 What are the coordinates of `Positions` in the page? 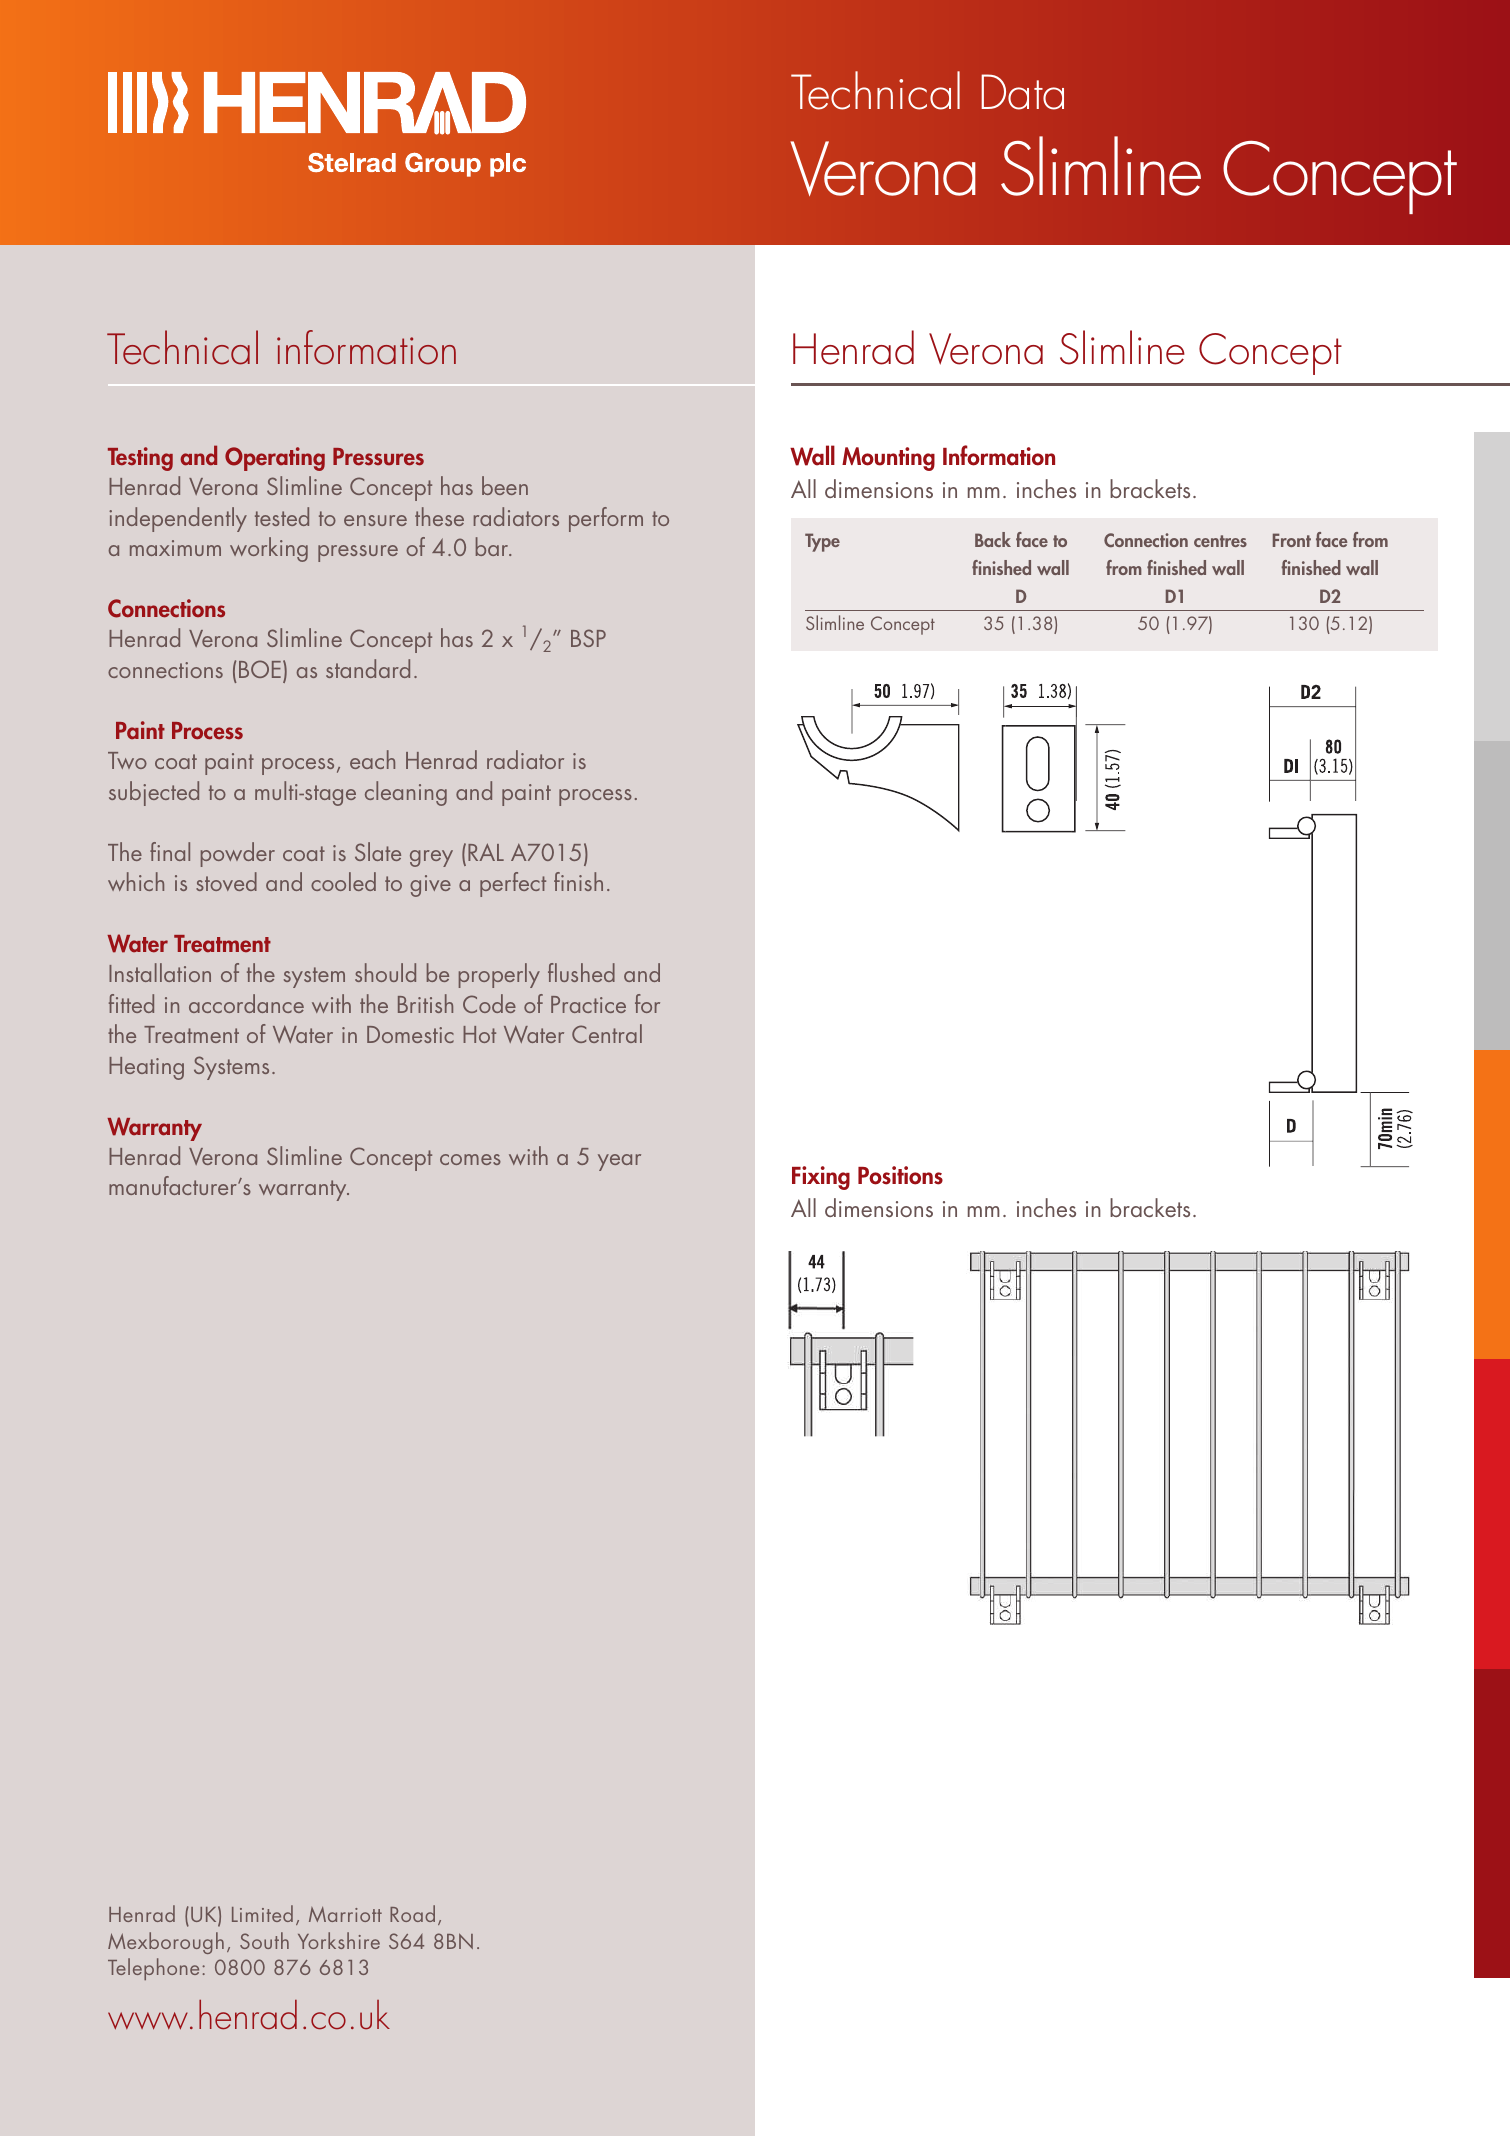 It's located at (900, 1175).
